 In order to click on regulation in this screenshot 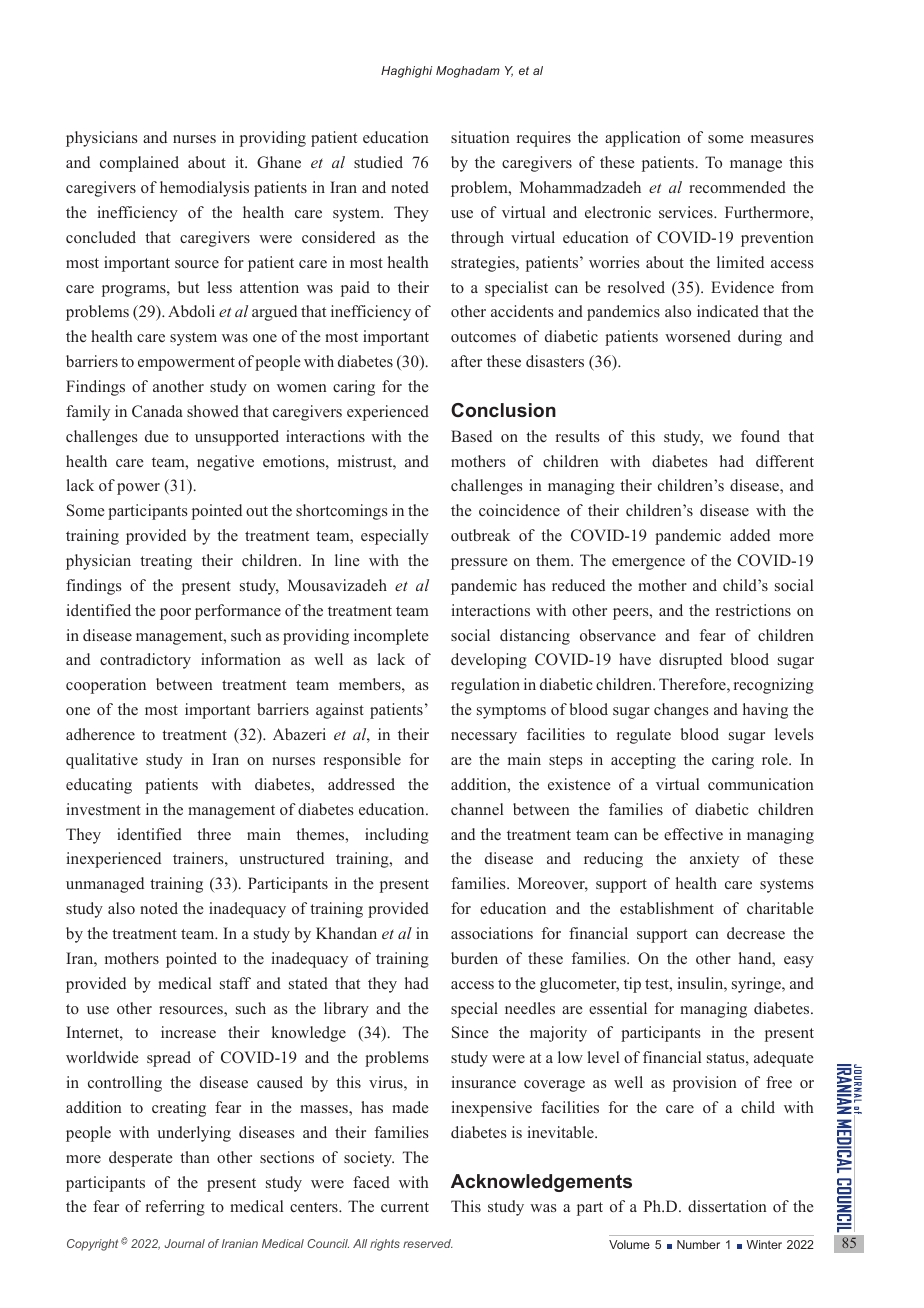, I will do `click(485, 686)`.
